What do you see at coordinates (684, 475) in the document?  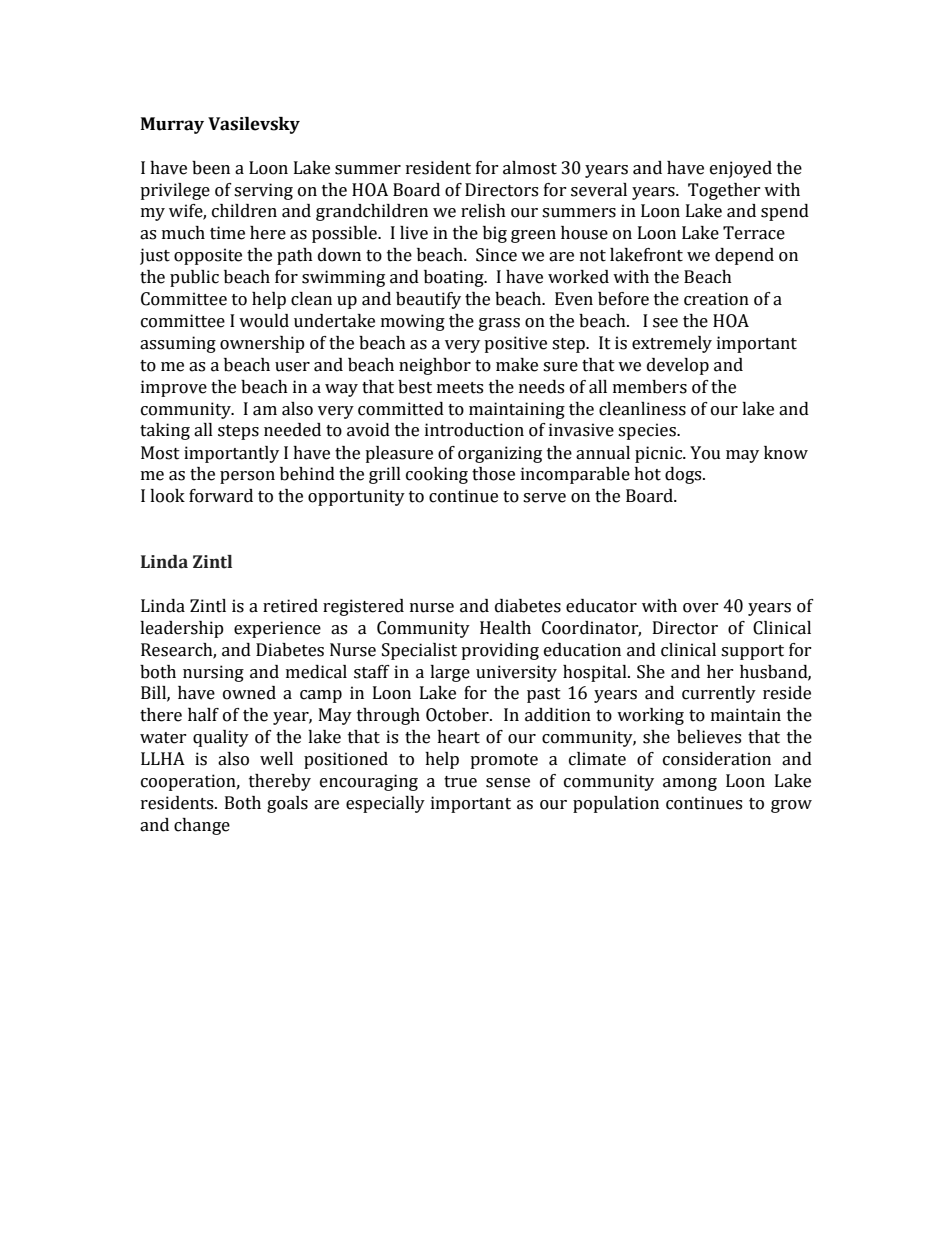 I see `dogs` at bounding box center [684, 475].
